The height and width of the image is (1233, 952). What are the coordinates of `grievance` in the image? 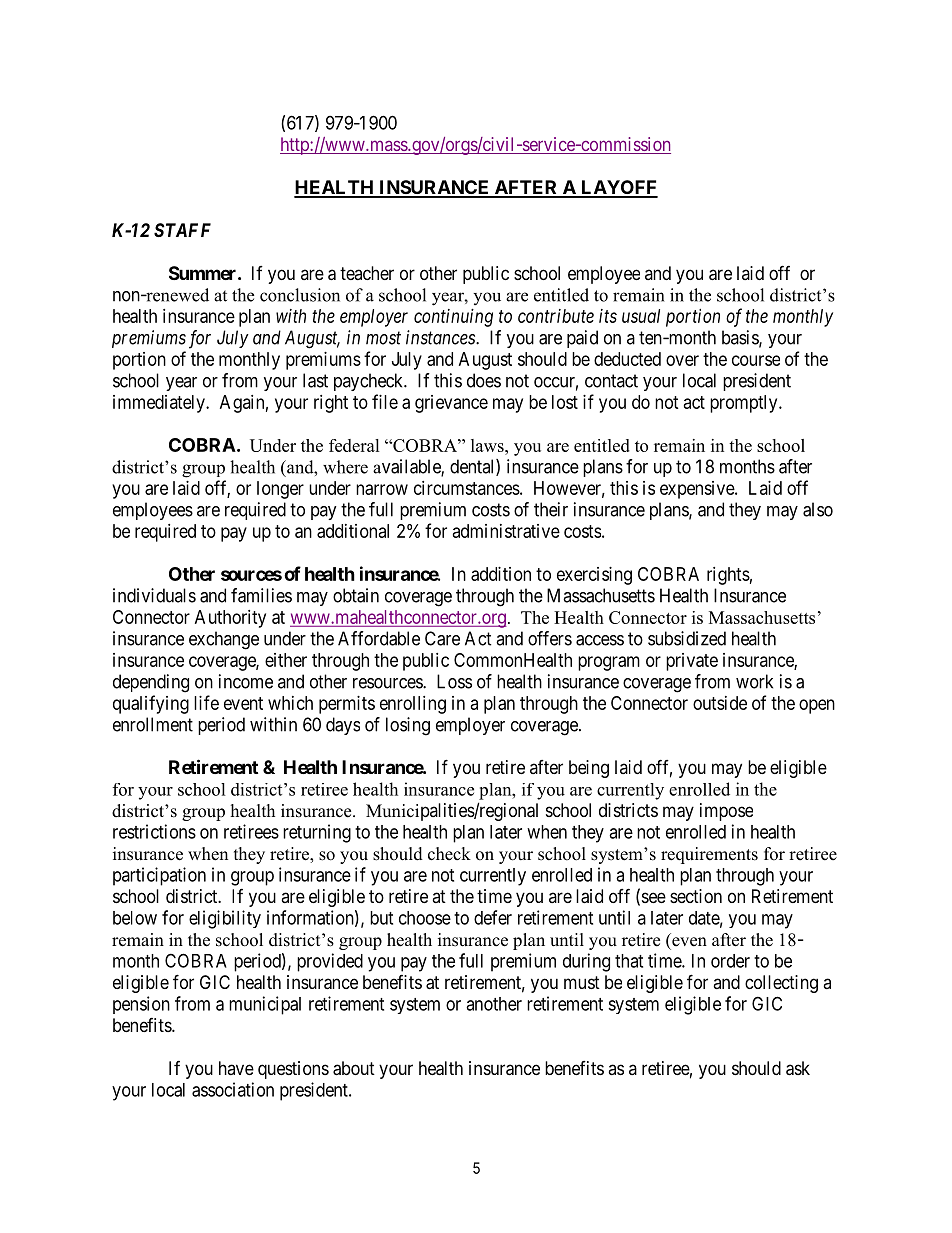 It's located at (451, 404).
